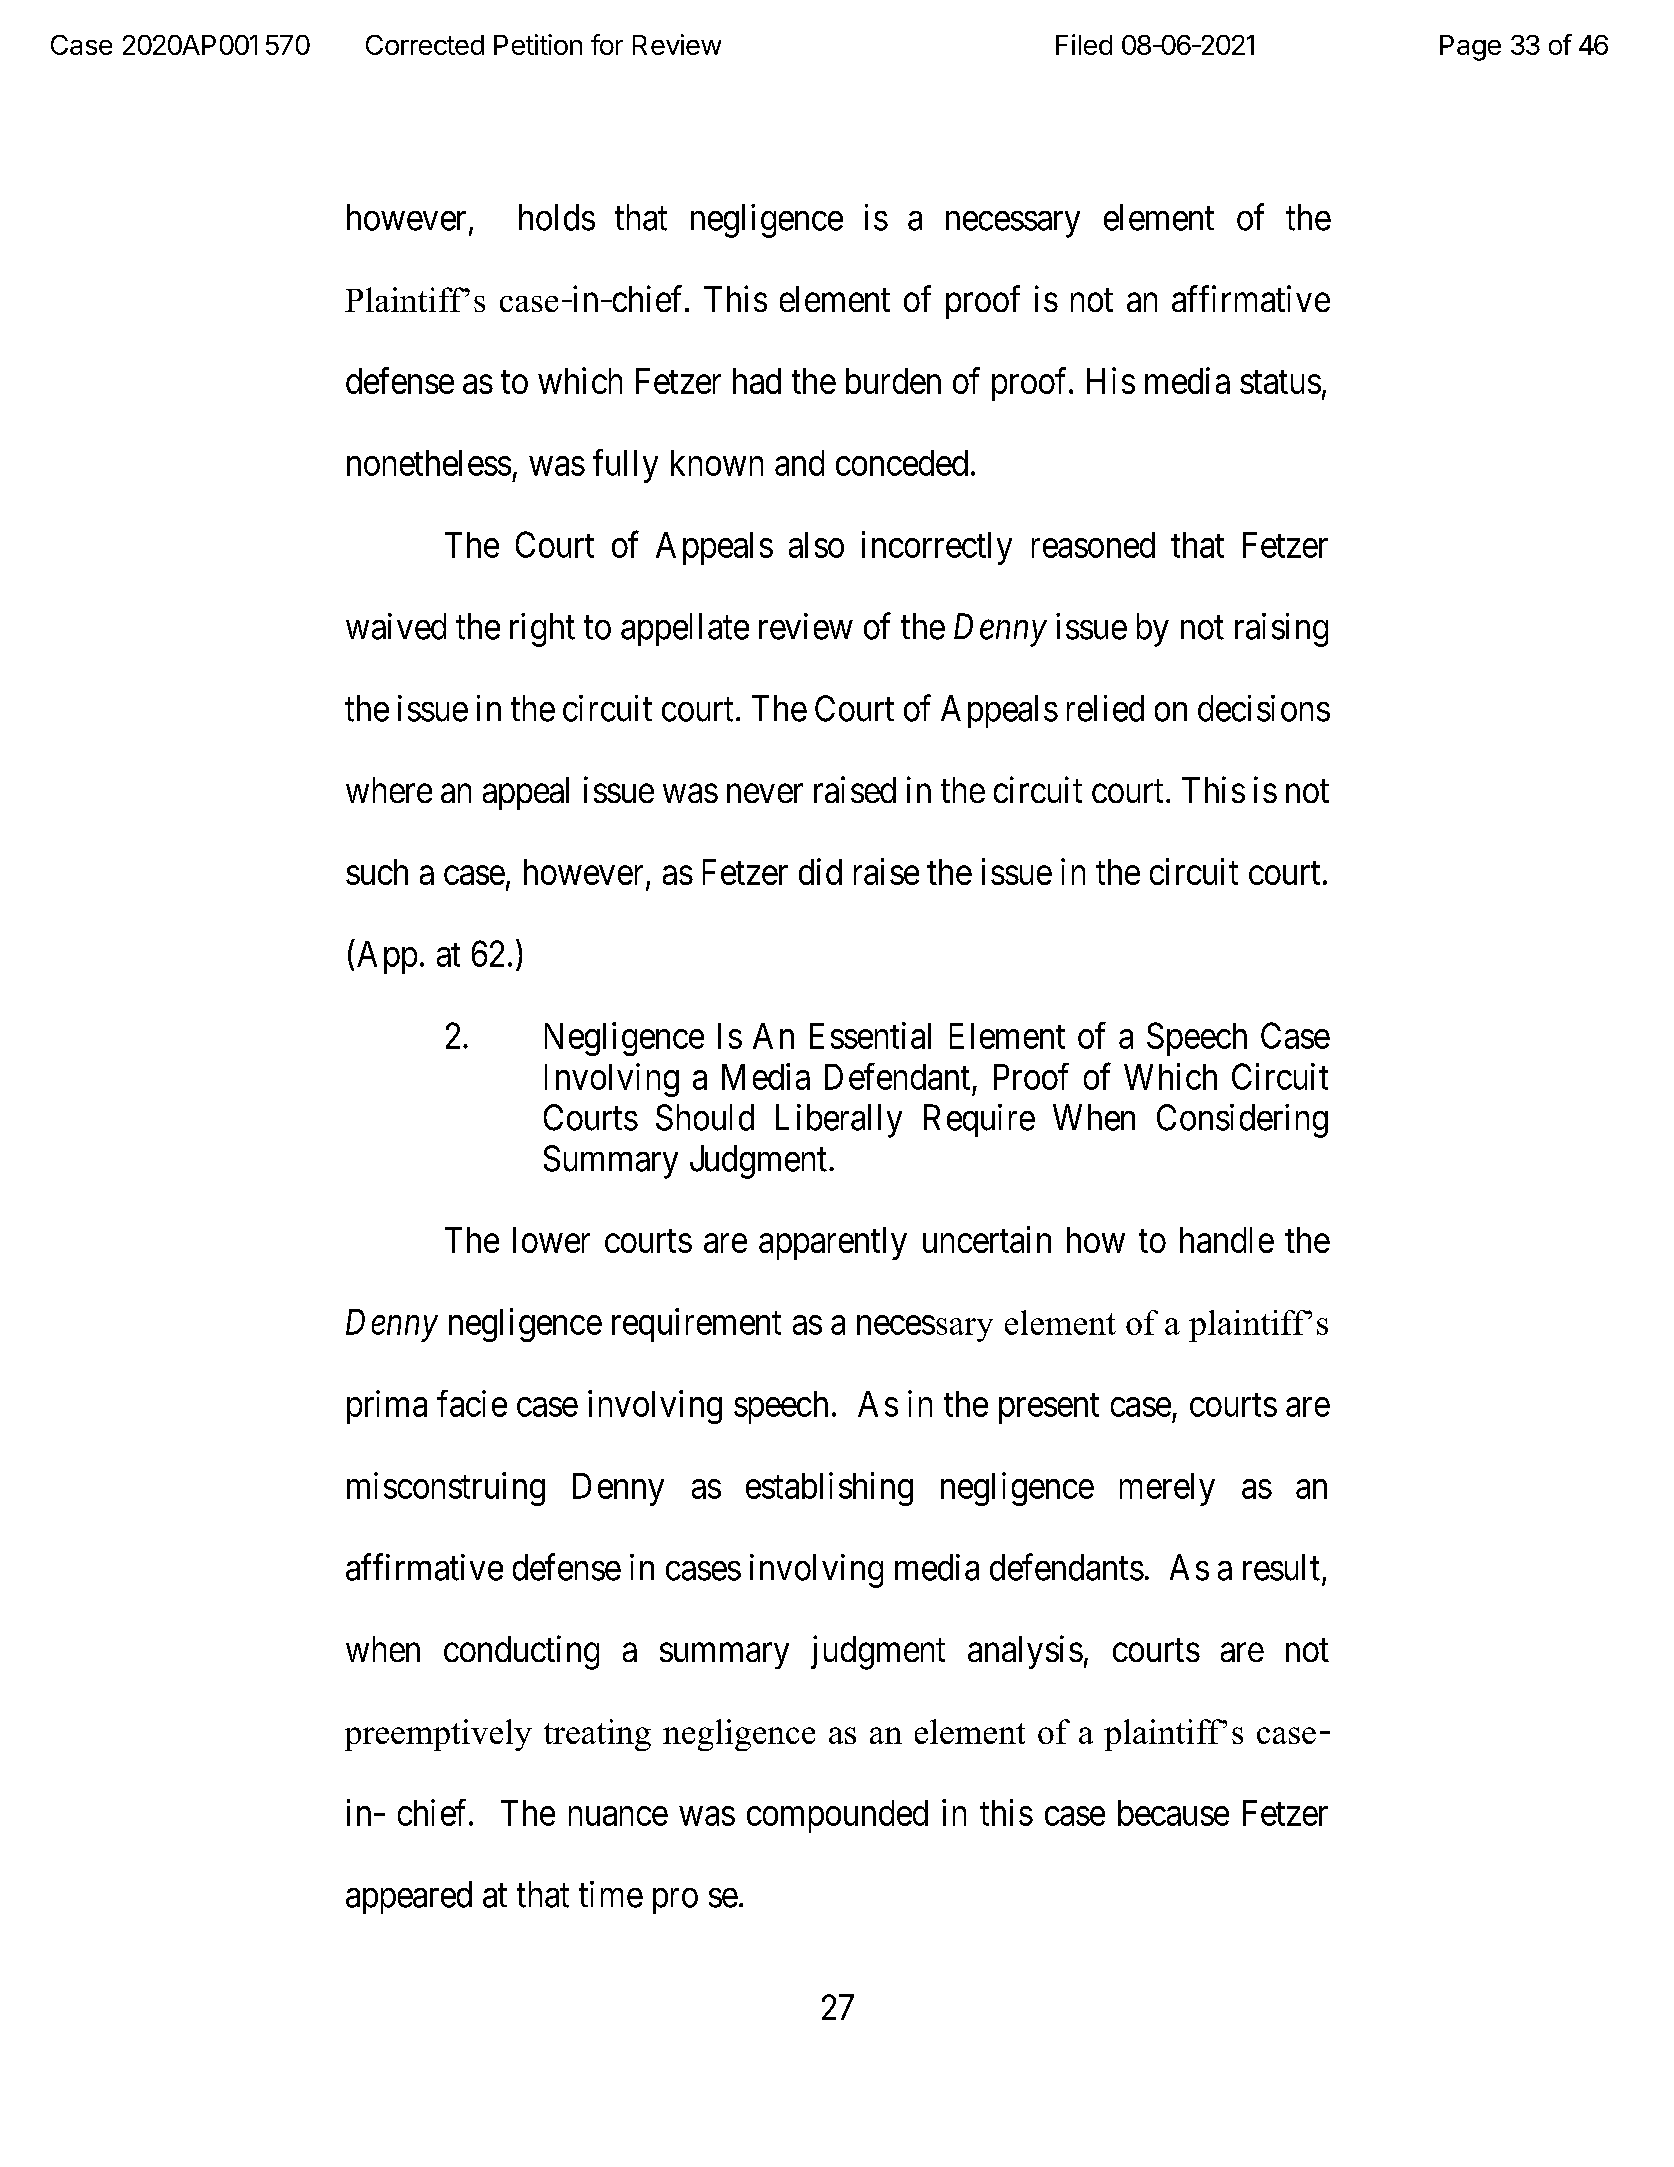  Describe the element at coordinates (870, 1035) in the screenshot. I see `Essential` at that location.
